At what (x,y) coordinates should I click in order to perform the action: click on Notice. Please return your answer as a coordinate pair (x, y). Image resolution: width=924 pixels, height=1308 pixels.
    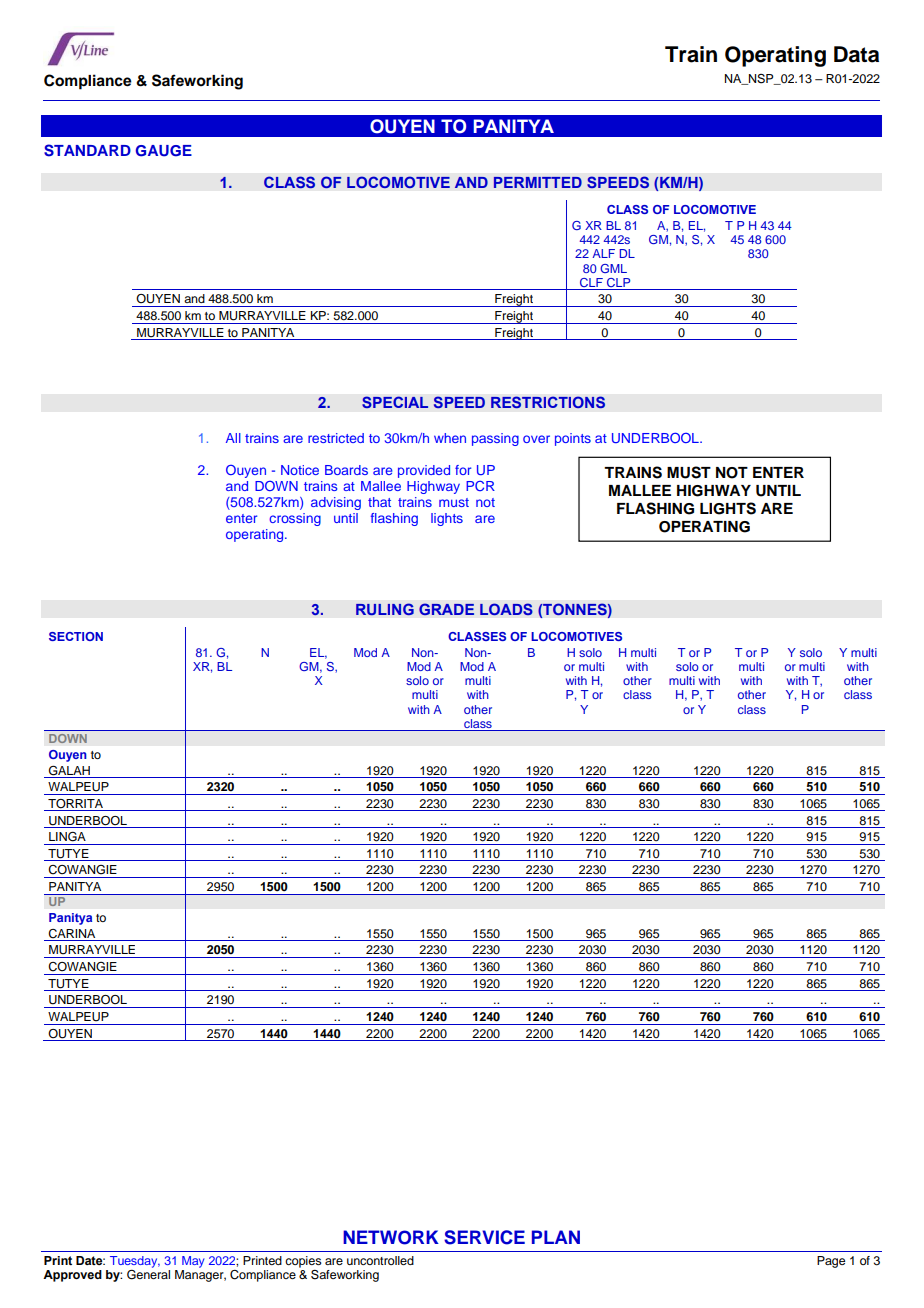
    Looking at the image, I should click on (300, 470).
